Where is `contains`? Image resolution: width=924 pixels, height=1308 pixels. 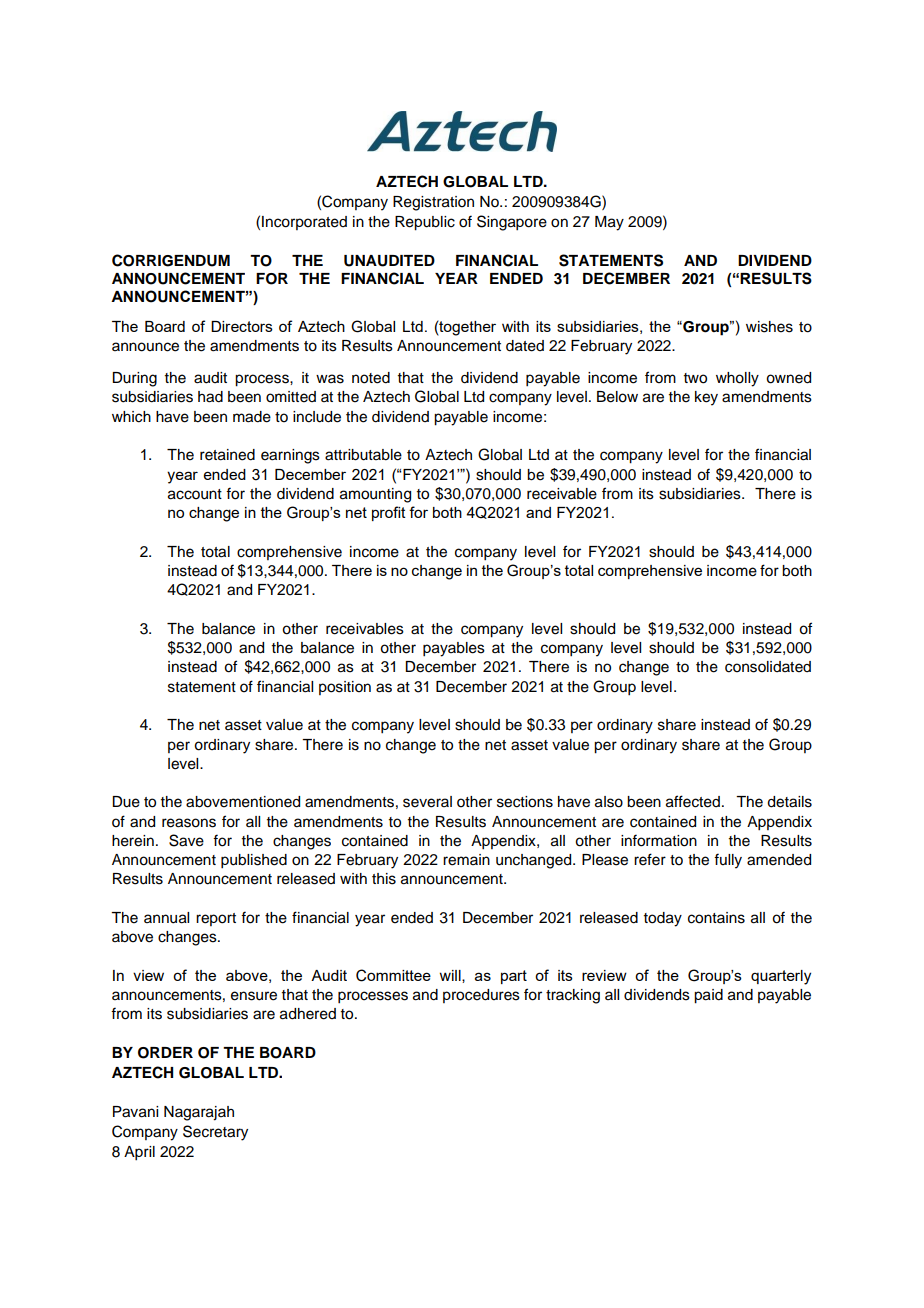 contains is located at coordinates (716, 918).
